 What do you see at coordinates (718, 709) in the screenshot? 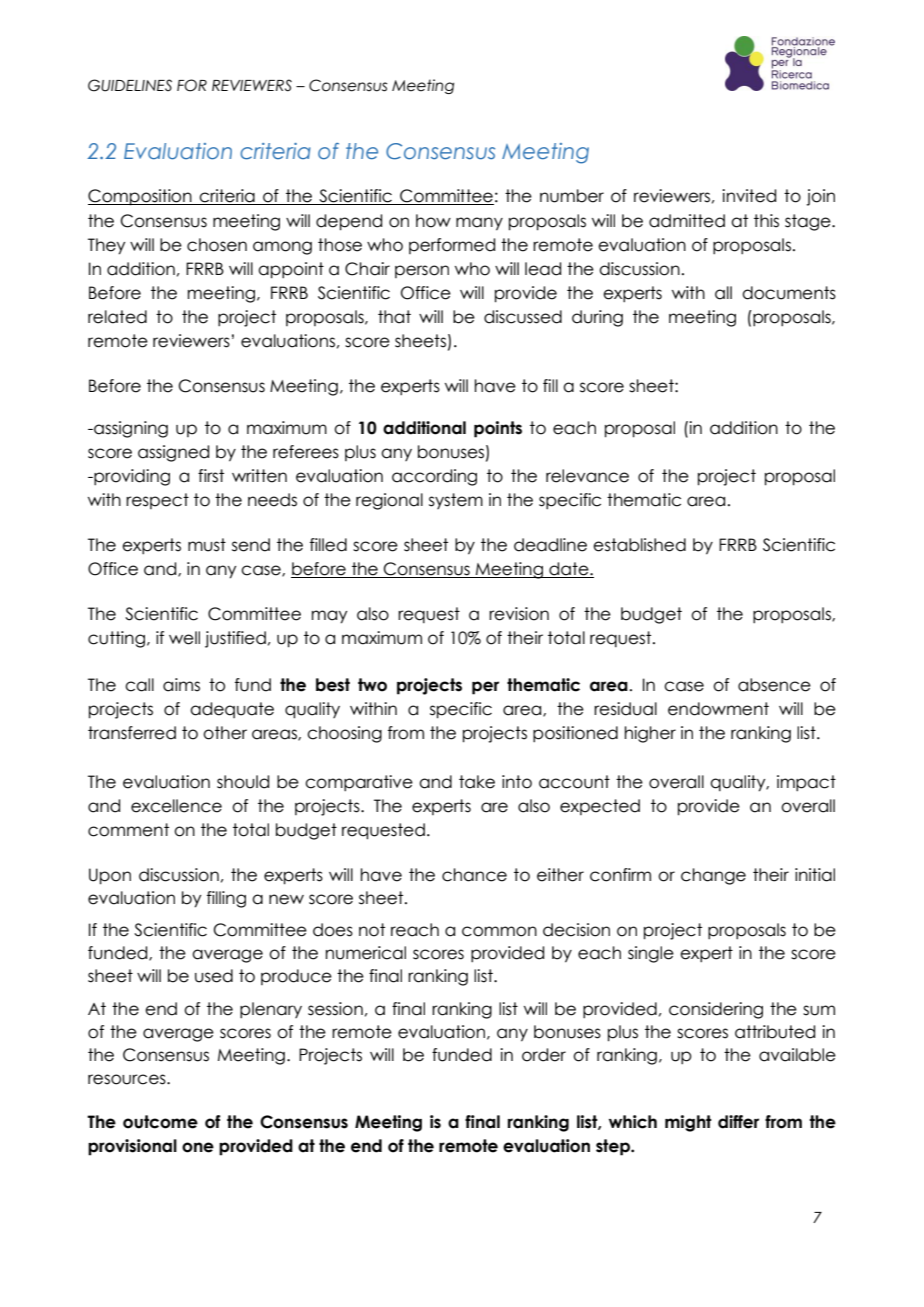
I see `endowment` at bounding box center [718, 709].
